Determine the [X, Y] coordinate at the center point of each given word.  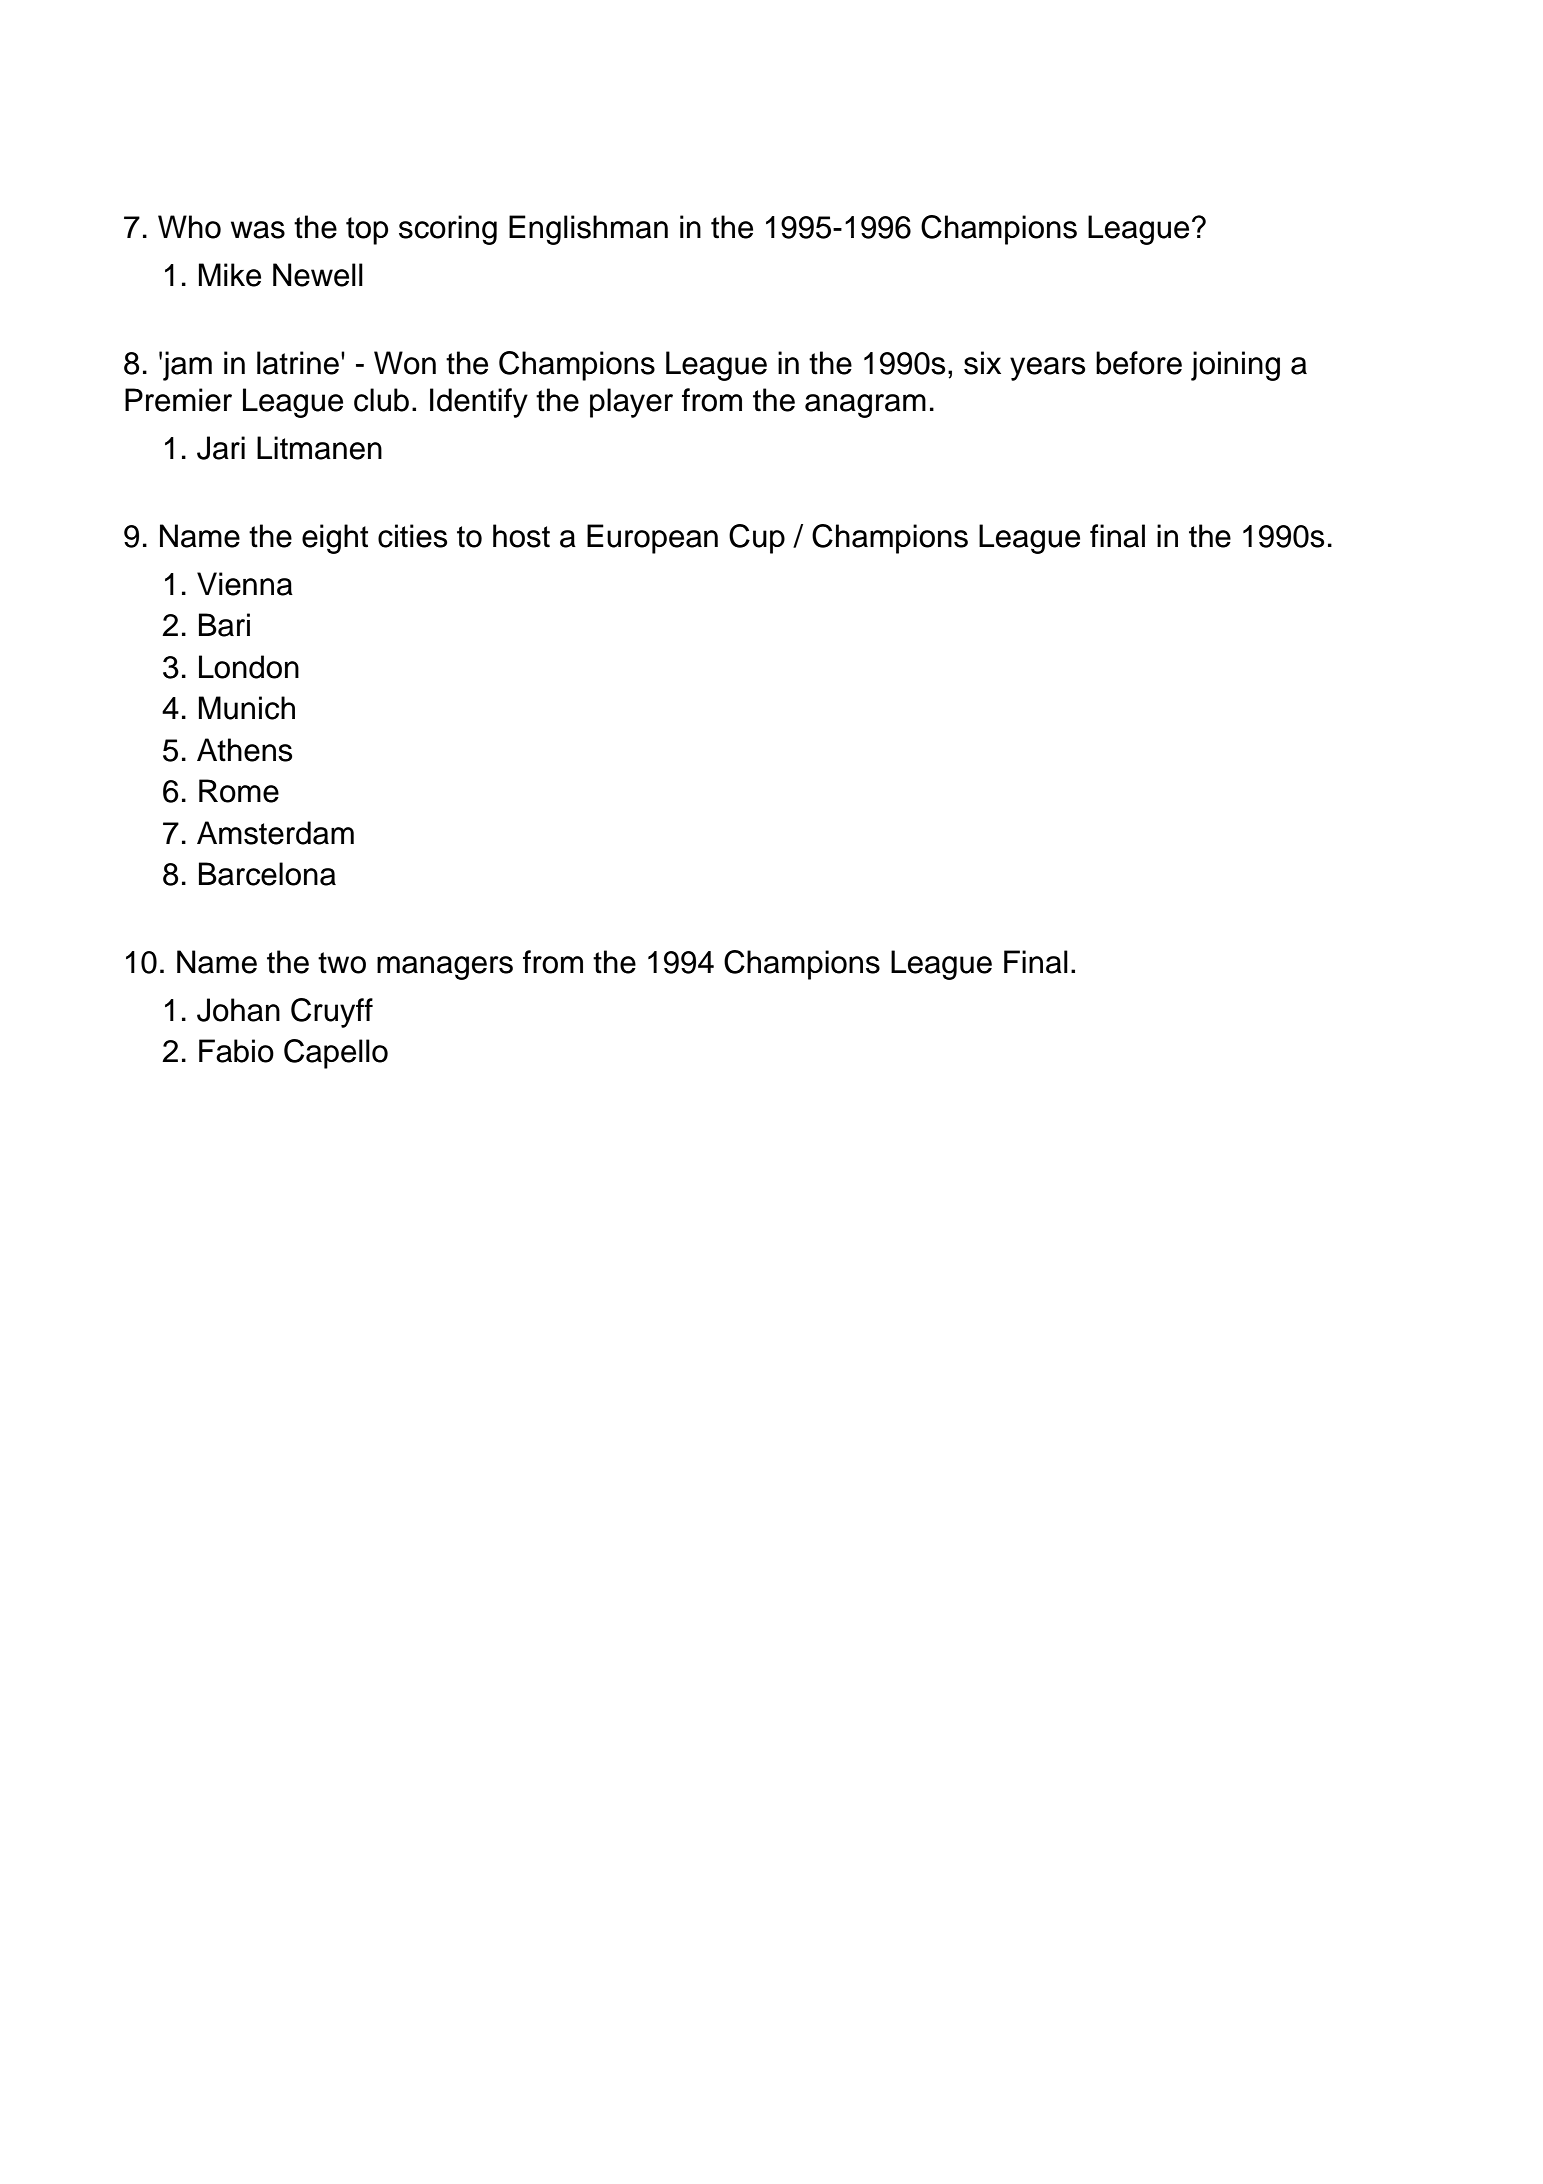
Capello [336, 1054]
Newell [318, 275]
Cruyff [332, 1013]
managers [445, 968]
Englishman [588, 230]
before [1139, 363]
